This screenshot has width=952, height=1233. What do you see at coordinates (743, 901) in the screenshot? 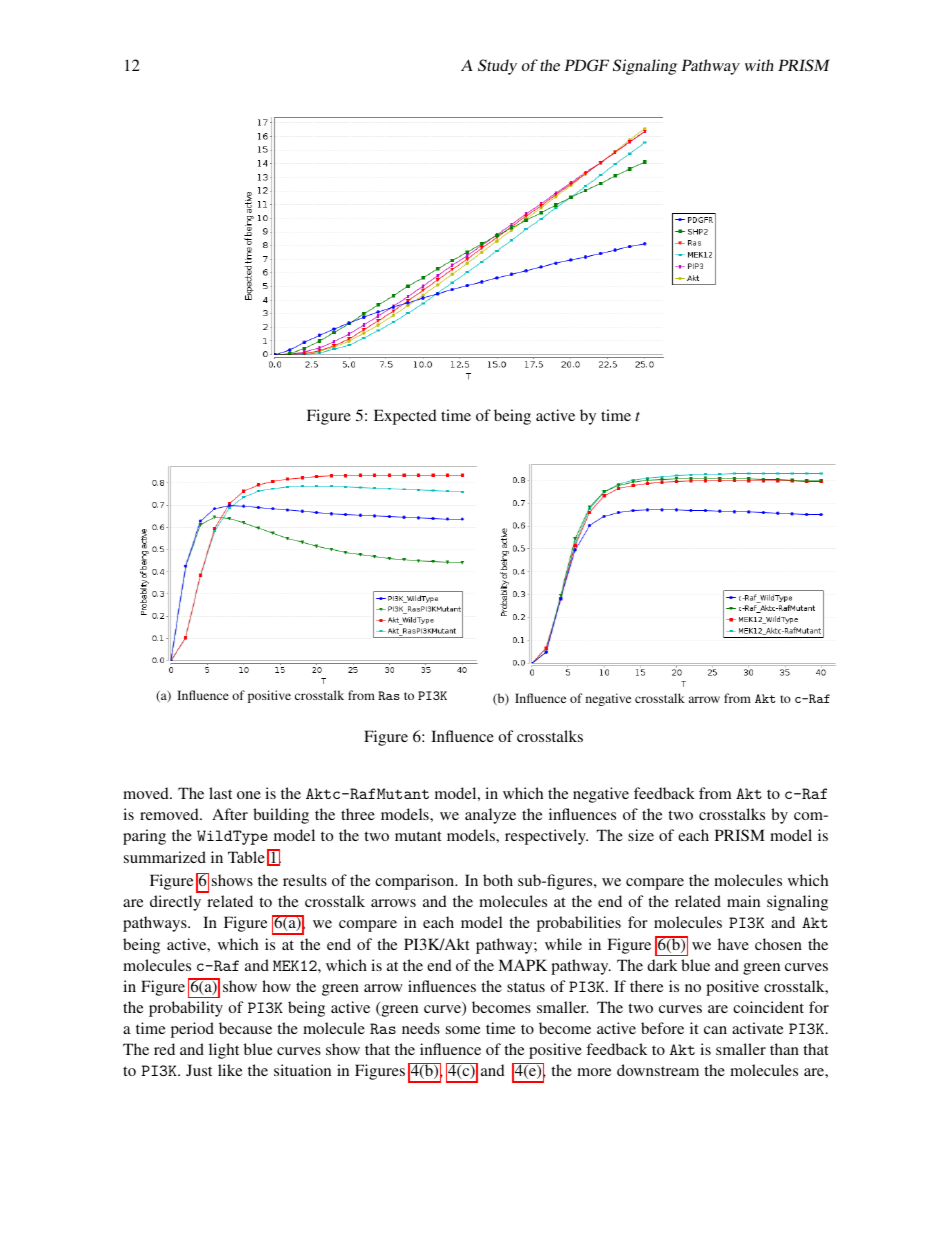
I see `main` at bounding box center [743, 901].
